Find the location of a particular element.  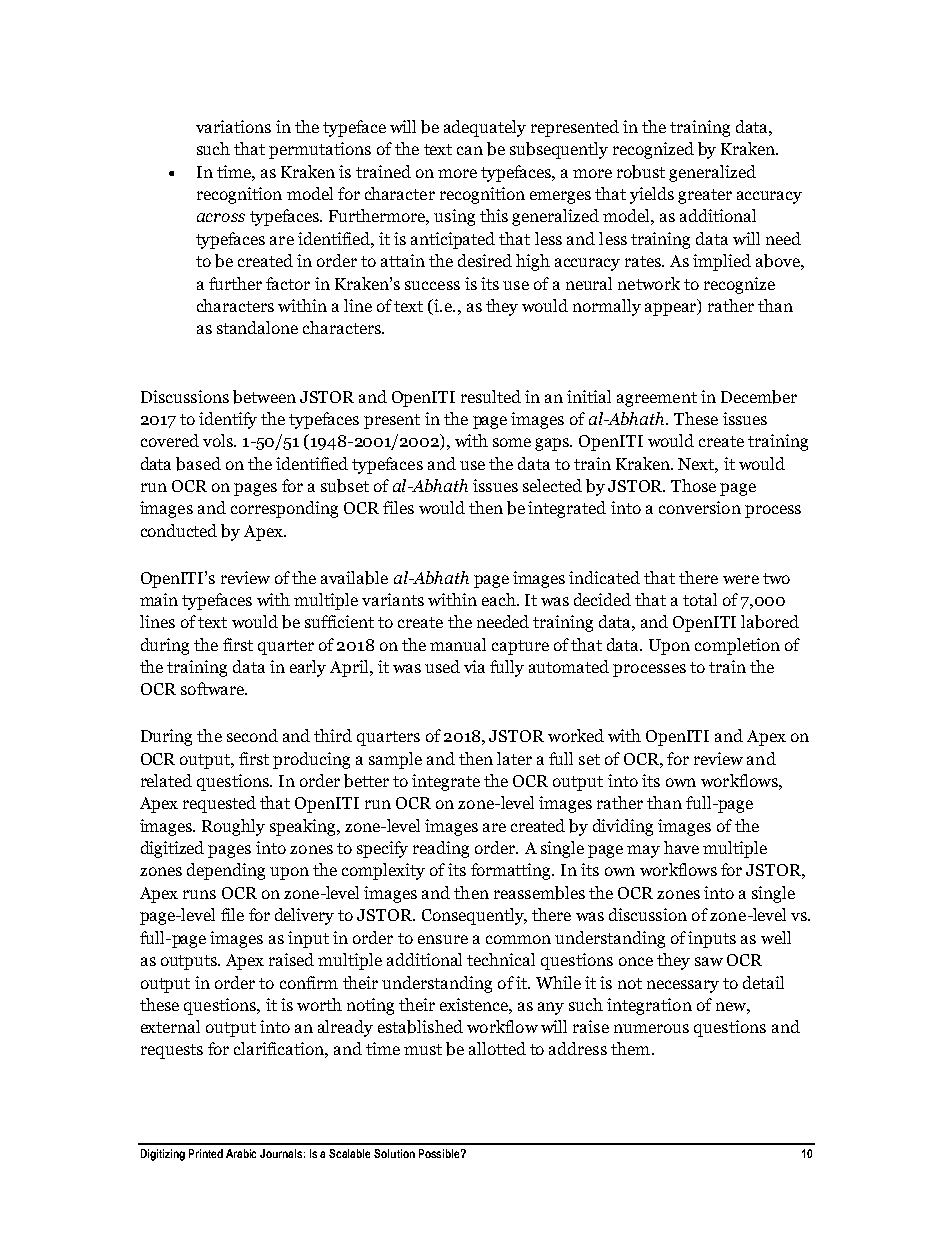

requested is located at coordinates (219, 804).
